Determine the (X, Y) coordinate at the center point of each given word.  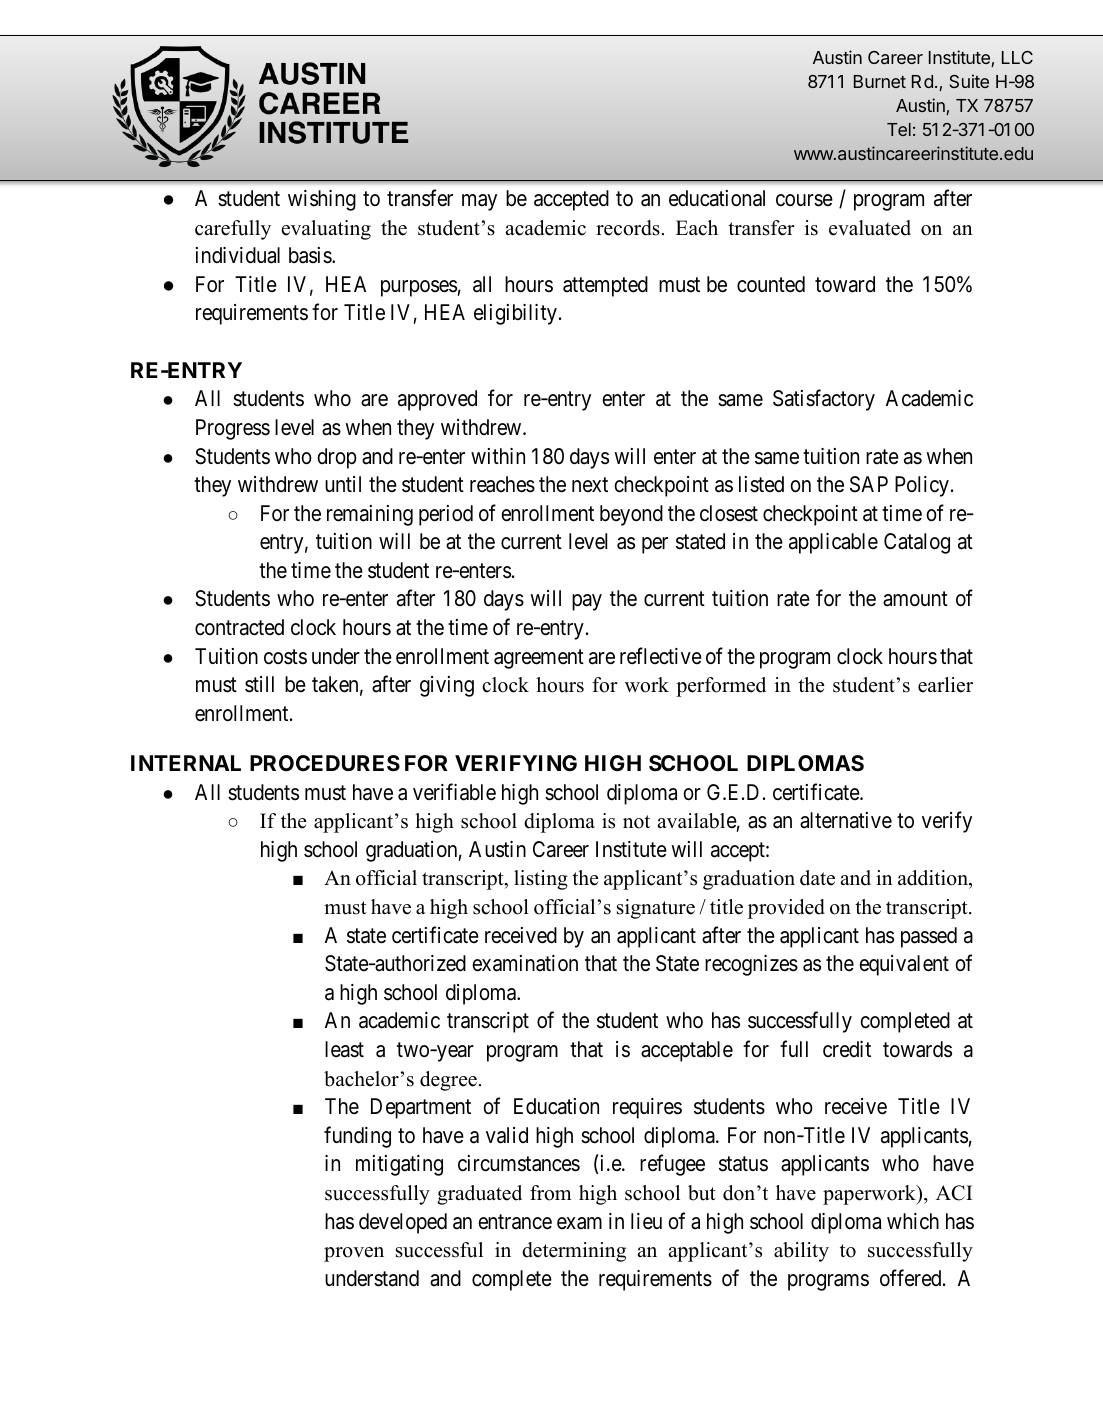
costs (285, 657)
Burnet (880, 81)
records (628, 228)
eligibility (515, 314)
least (344, 1049)
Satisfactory (824, 400)
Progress (233, 429)
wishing (322, 200)
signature (656, 909)
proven (354, 1254)
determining (574, 1252)
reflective (661, 656)
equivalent (904, 965)
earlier (945, 685)
